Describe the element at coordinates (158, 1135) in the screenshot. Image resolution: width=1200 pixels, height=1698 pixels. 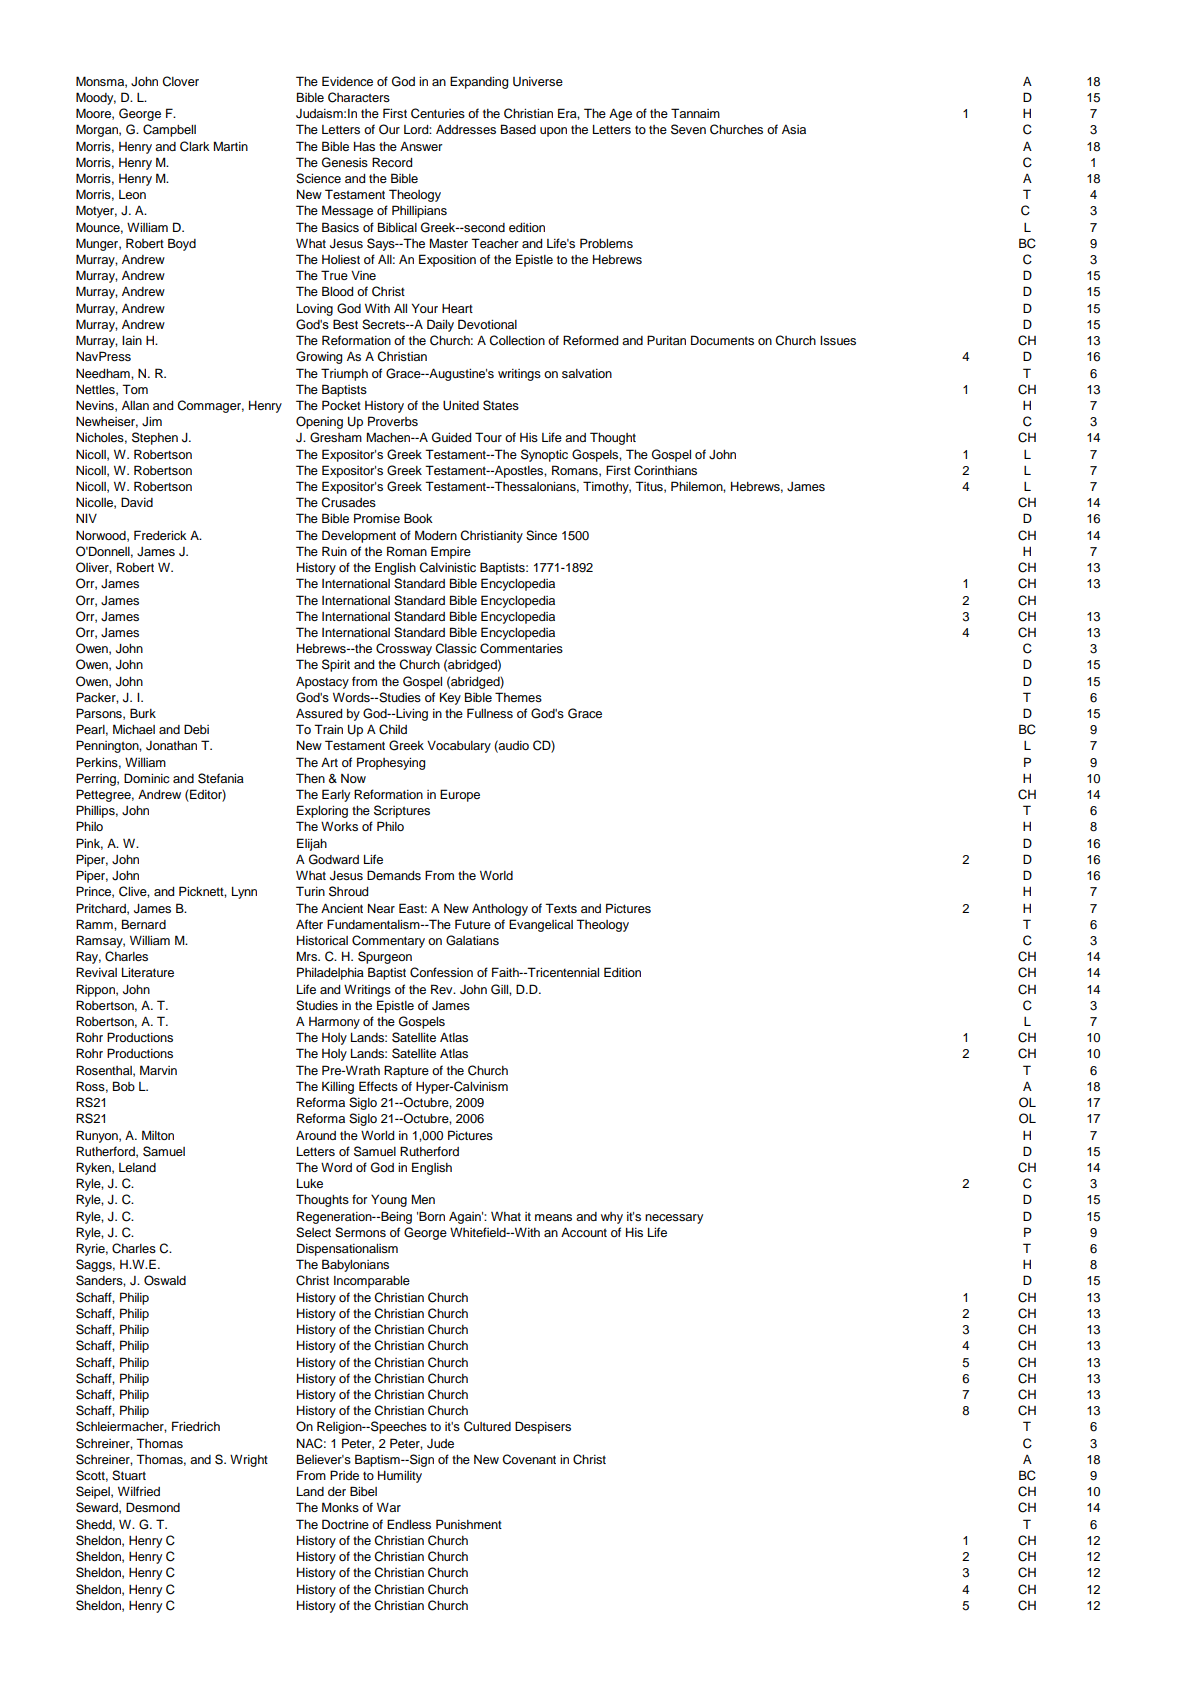
I see `Milton` at that location.
